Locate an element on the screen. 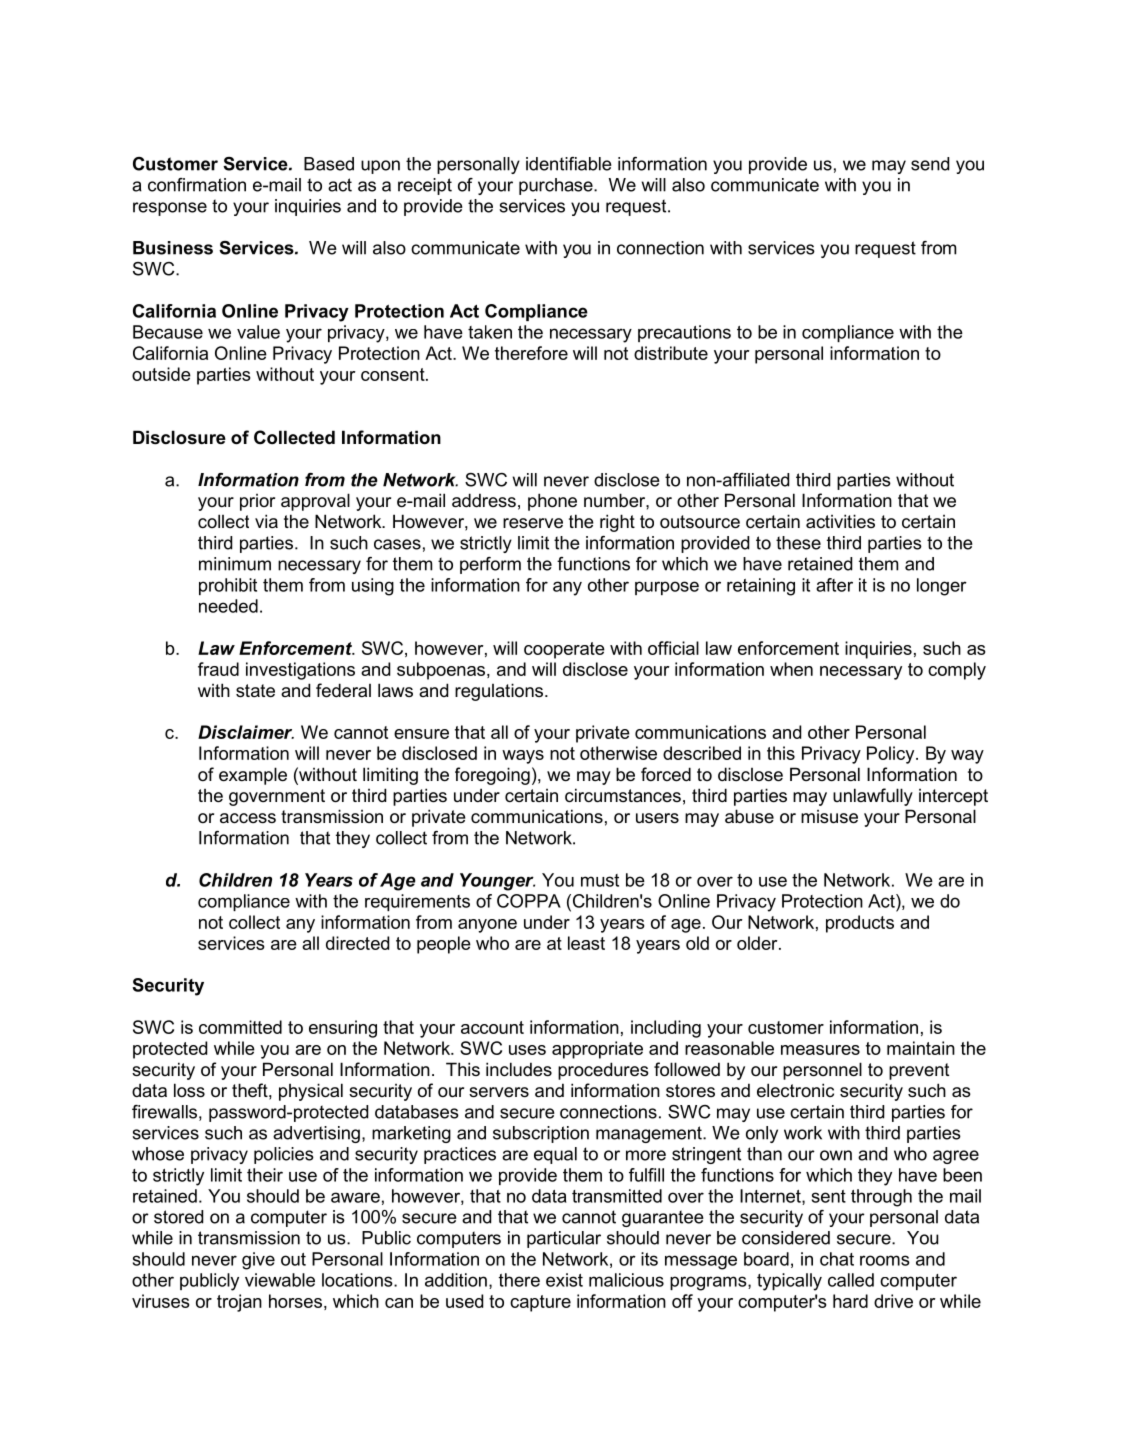  Policy is located at coordinates (892, 755).
